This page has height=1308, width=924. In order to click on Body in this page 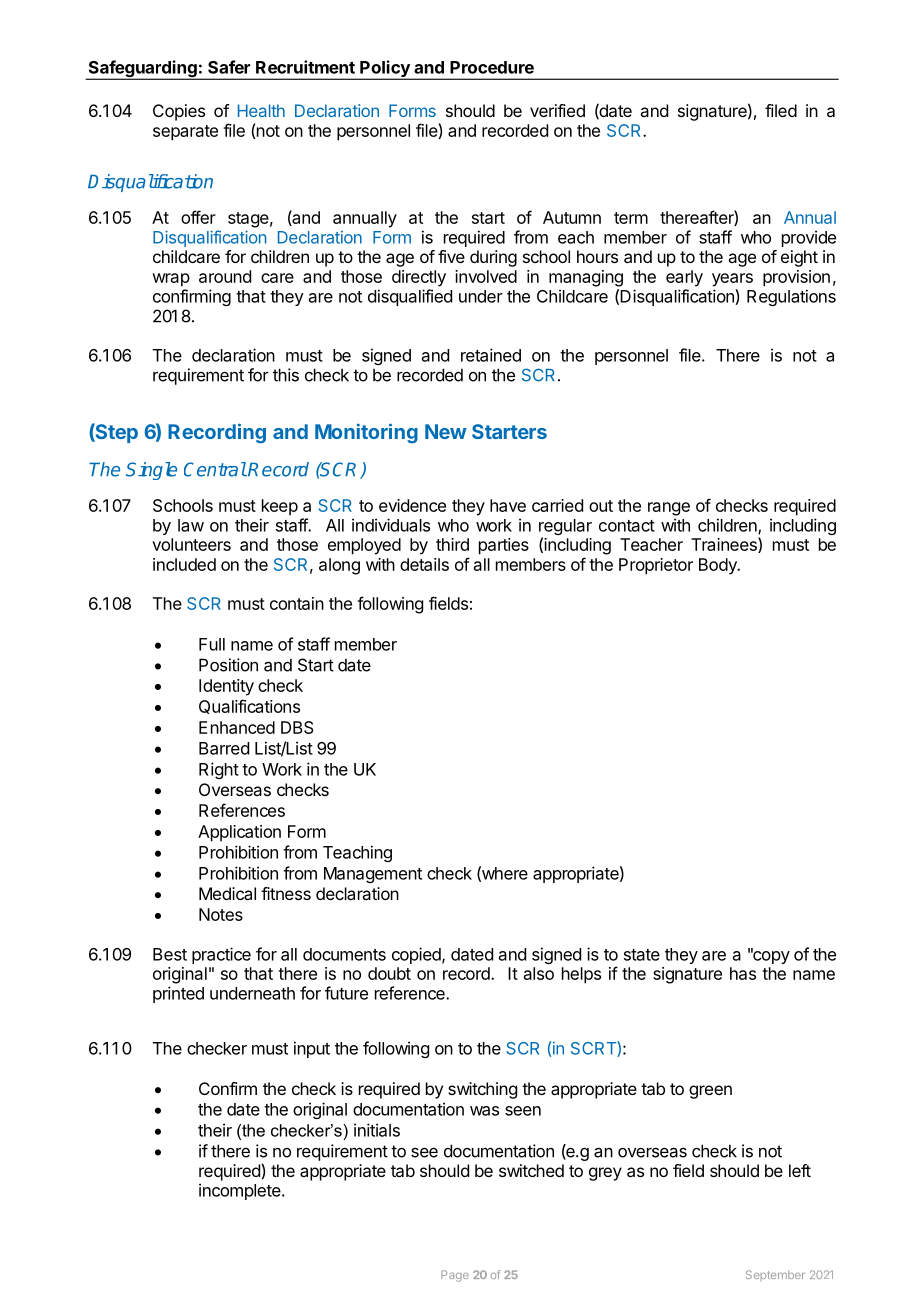, I will do `click(719, 566)`.
